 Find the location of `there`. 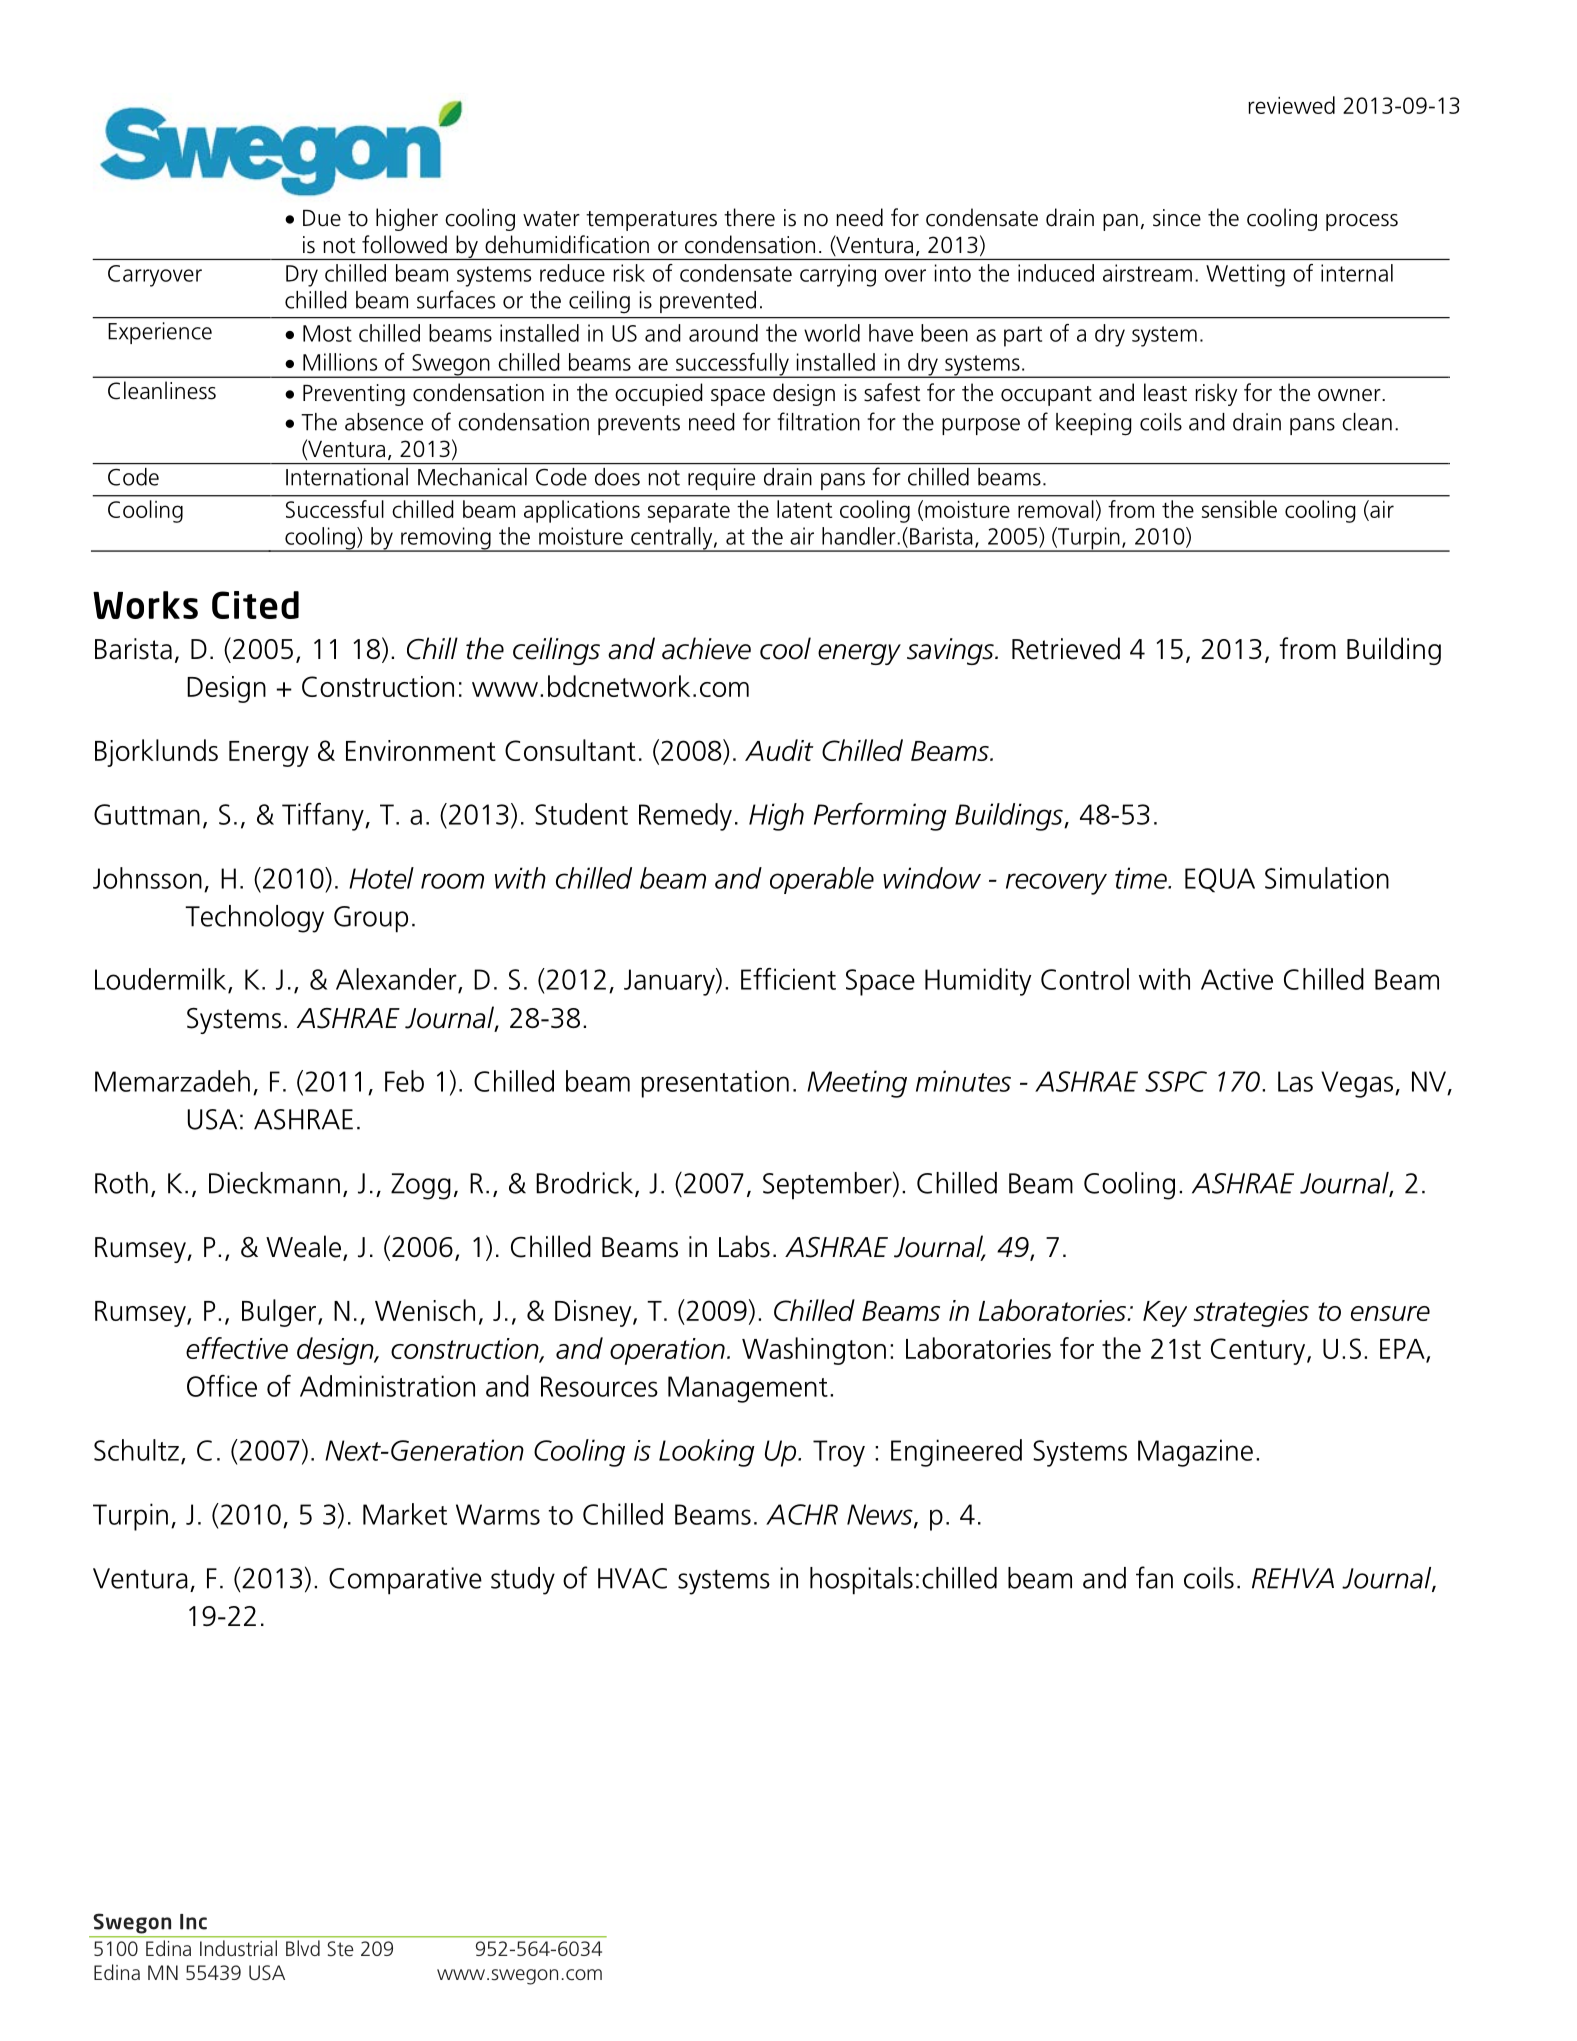

there is located at coordinates (749, 217).
